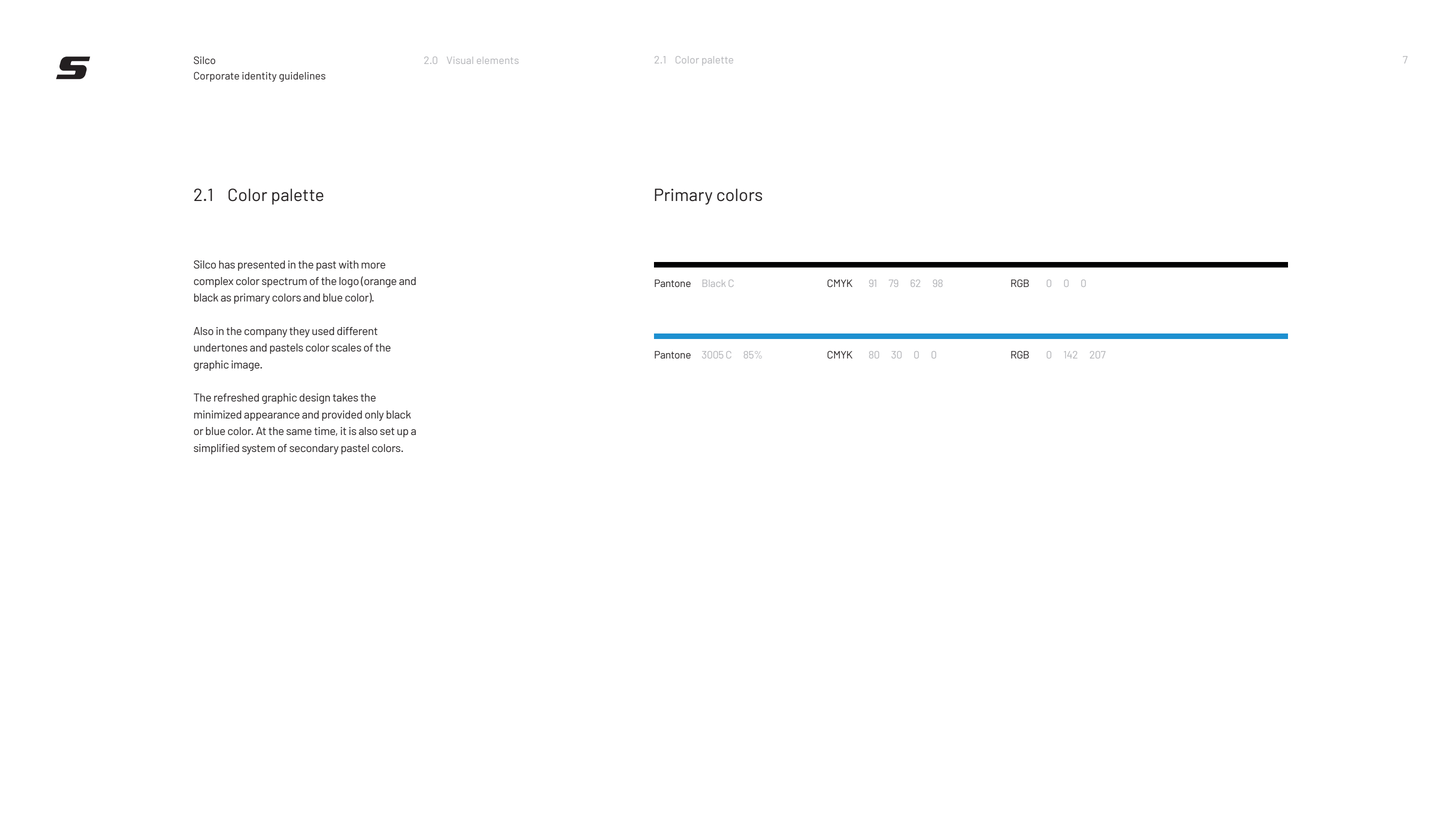  Describe the element at coordinates (258, 450) in the document. I see `system` at that location.
